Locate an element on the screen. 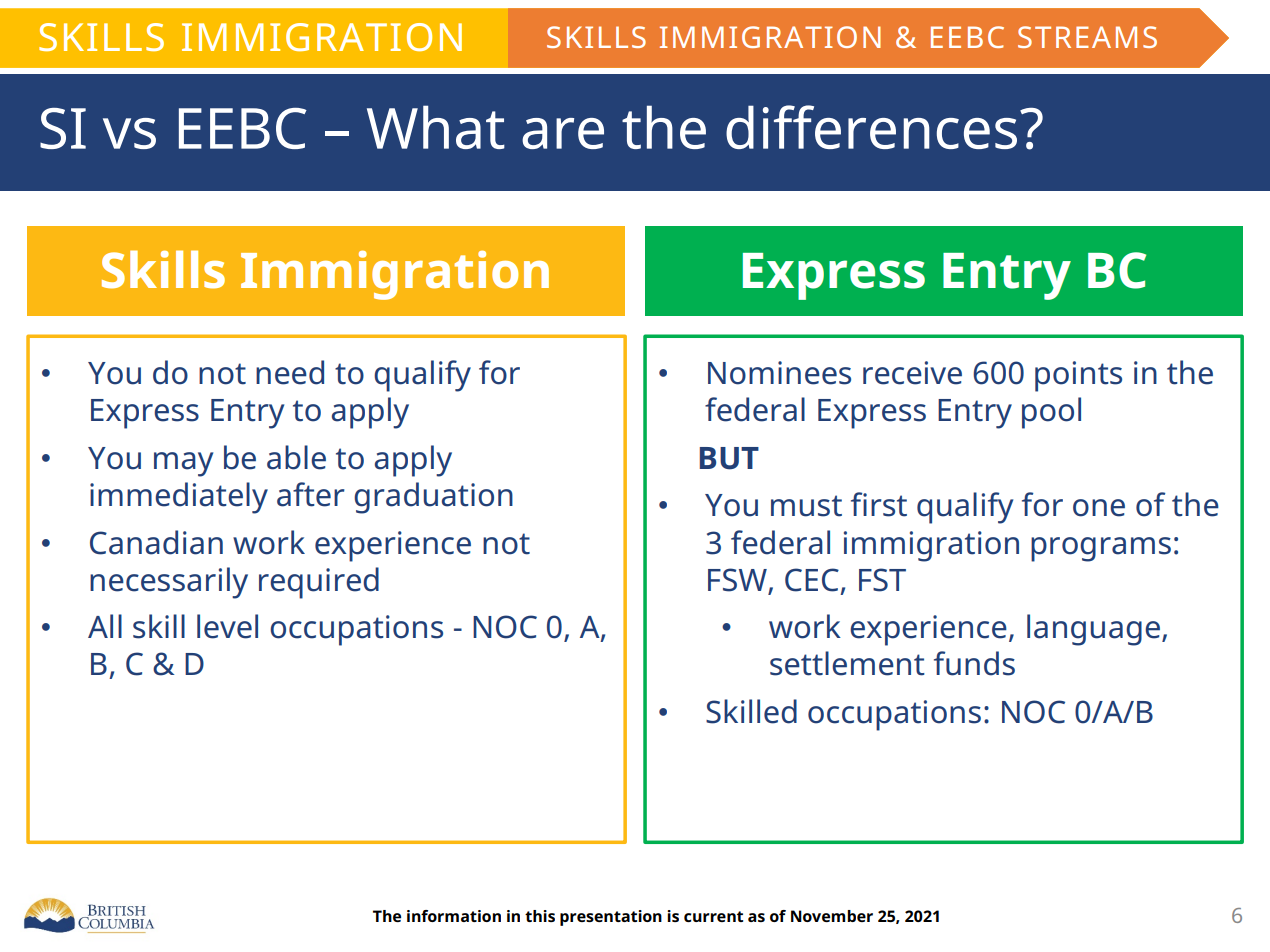 The height and width of the screenshot is (952, 1270). are is located at coordinates (563, 133).
